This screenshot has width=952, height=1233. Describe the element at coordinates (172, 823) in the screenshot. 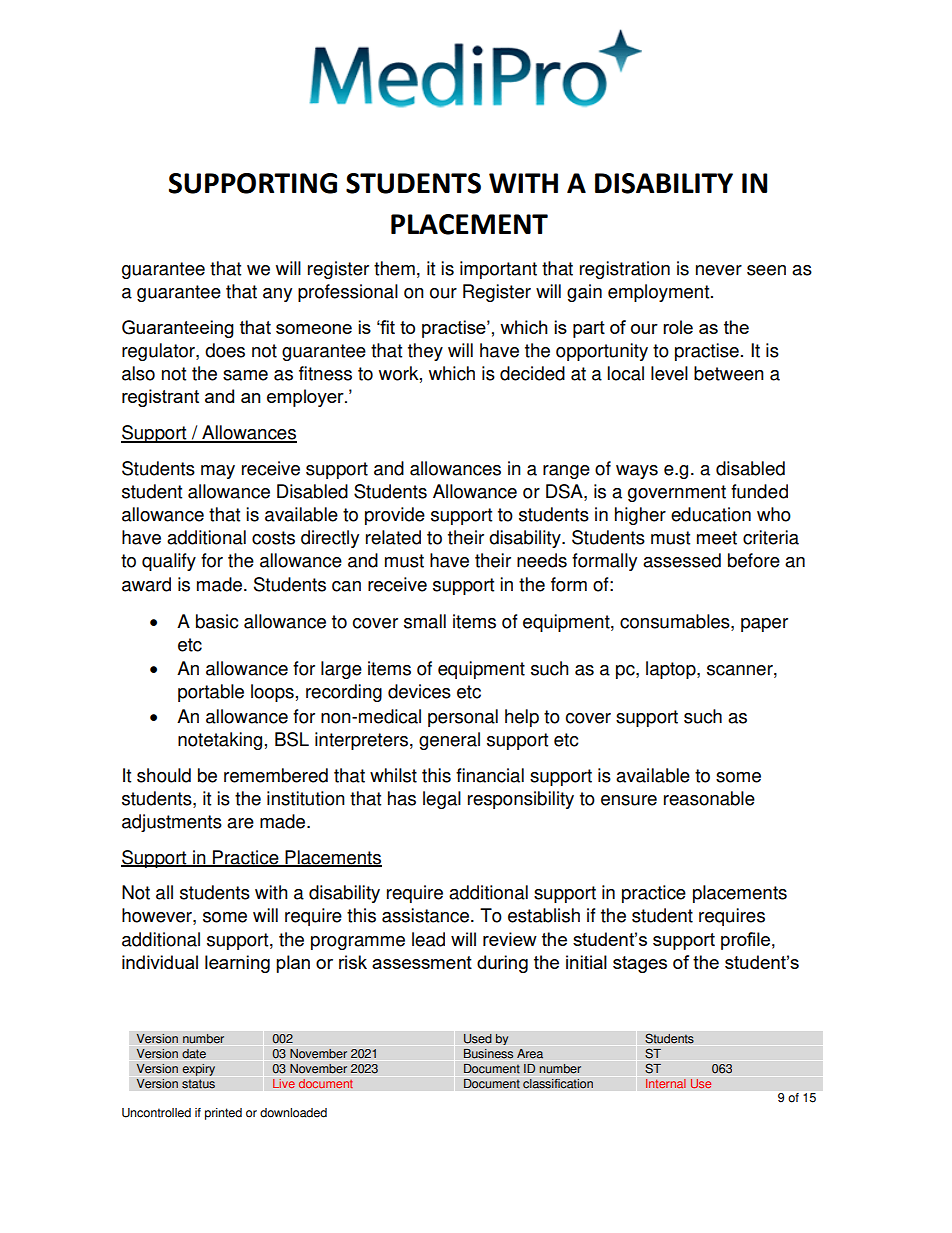

I see `adjustments` at that location.
